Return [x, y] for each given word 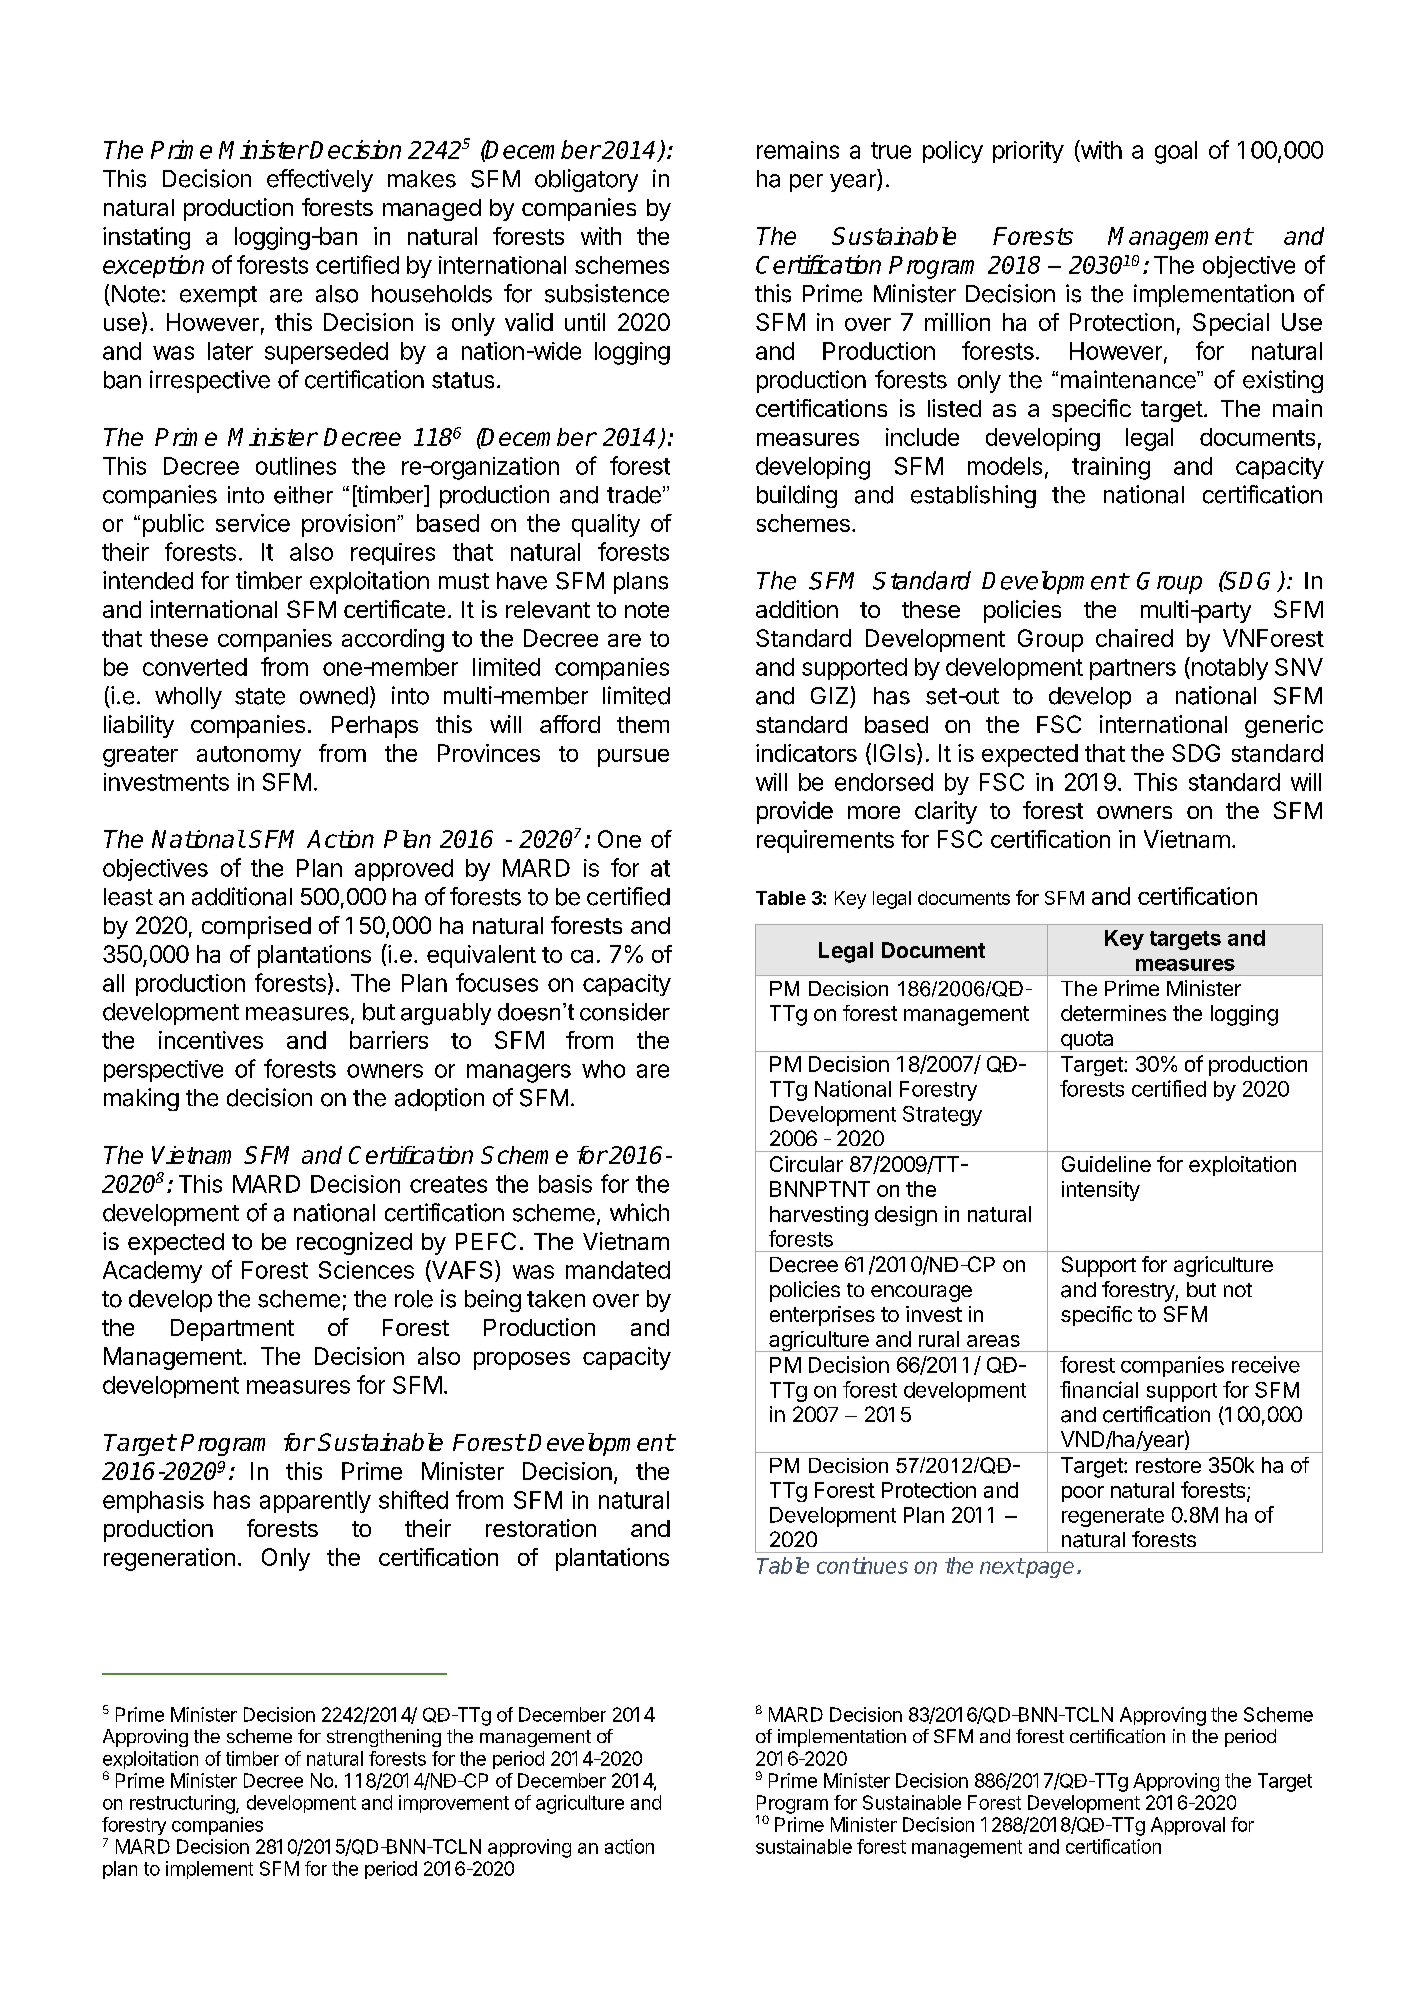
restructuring [183, 1804]
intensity [1101, 1191]
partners [1133, 669]
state [260, 696]
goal [1176, 152]
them [643, 724]
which [639, 1212]
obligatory [586, 180]
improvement [454, 1804]
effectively [320, 180]
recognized [354, 1243]
